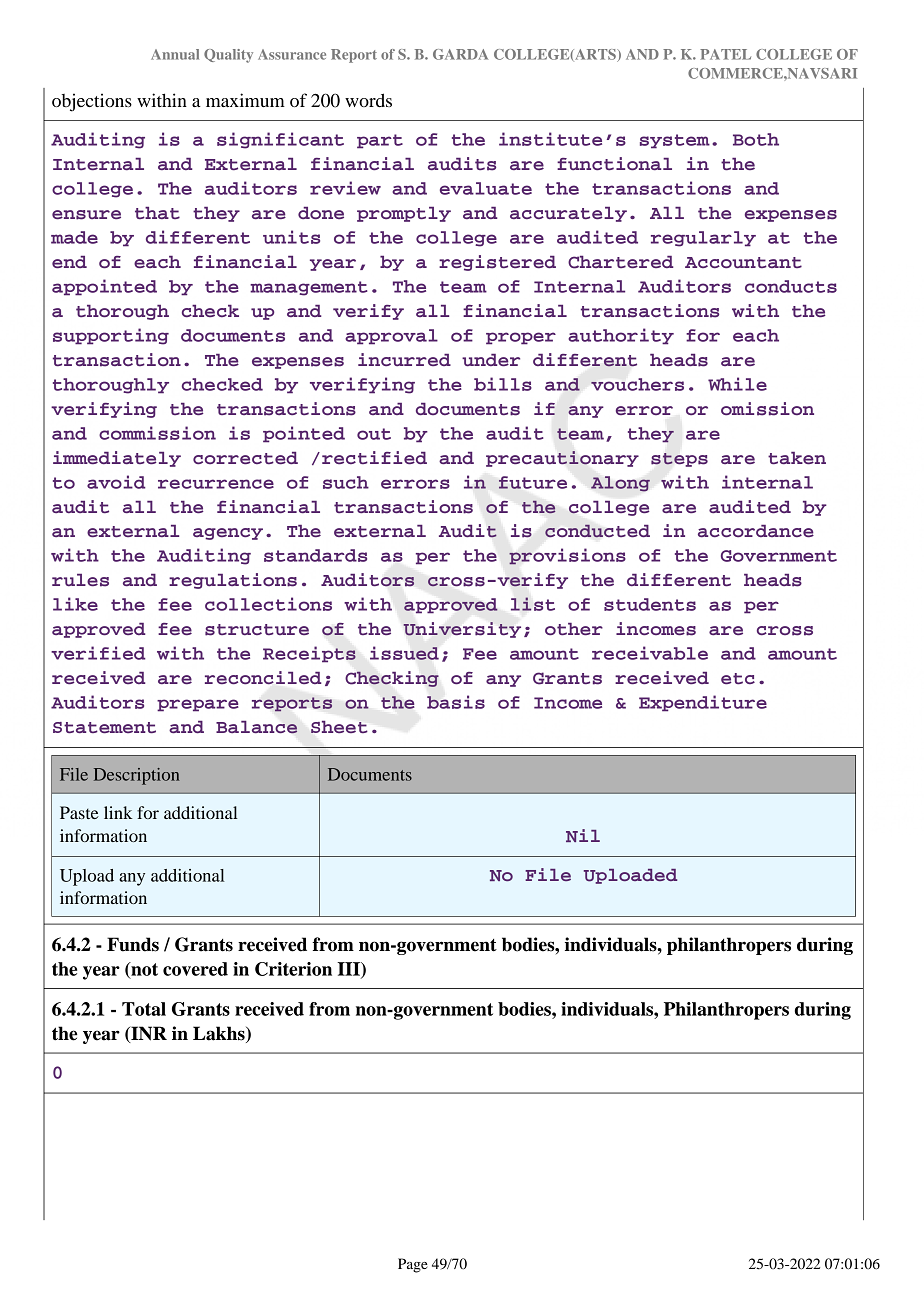 The image size is (924, 1308). I want to click on Annual, so click(175, 54).
